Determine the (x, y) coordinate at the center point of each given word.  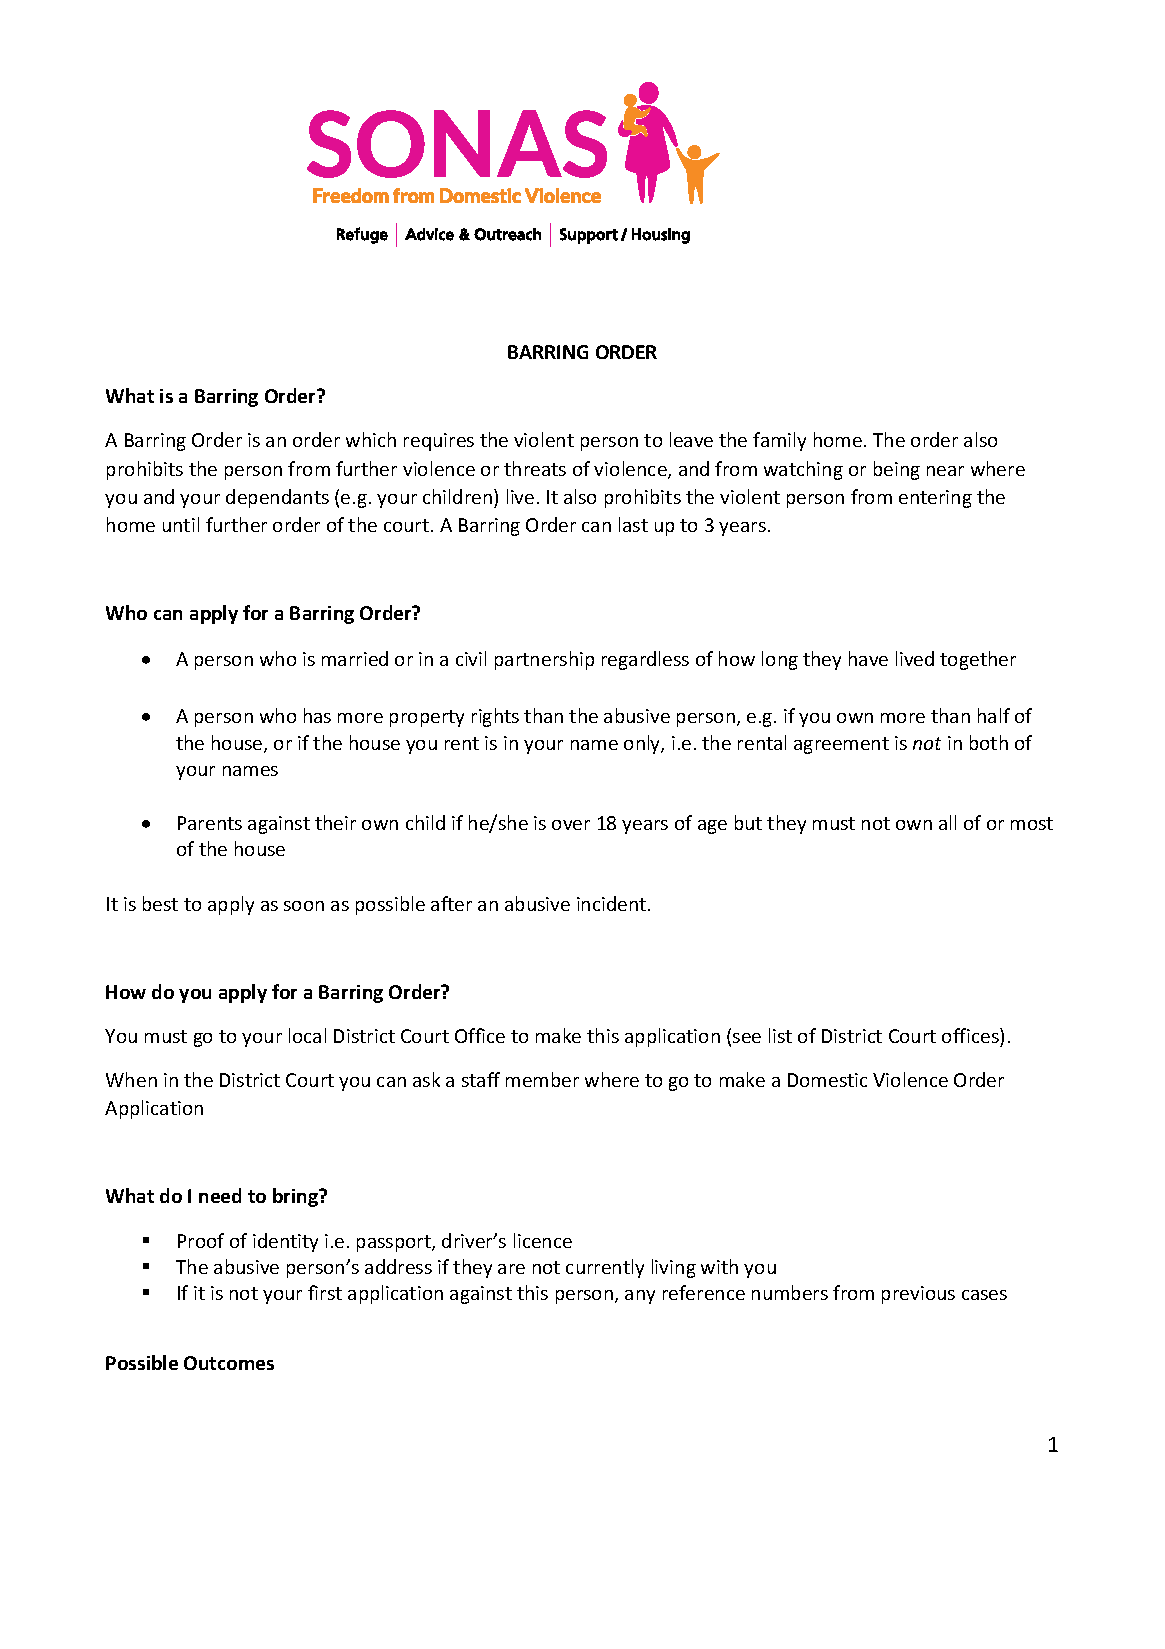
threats (535, 468)
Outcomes (229, 1363)
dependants (277, 498)
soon (304, 906)
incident (613, 903)
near (945, 471)
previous (918, 1295)
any (640, 1297)
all (947, 822)
